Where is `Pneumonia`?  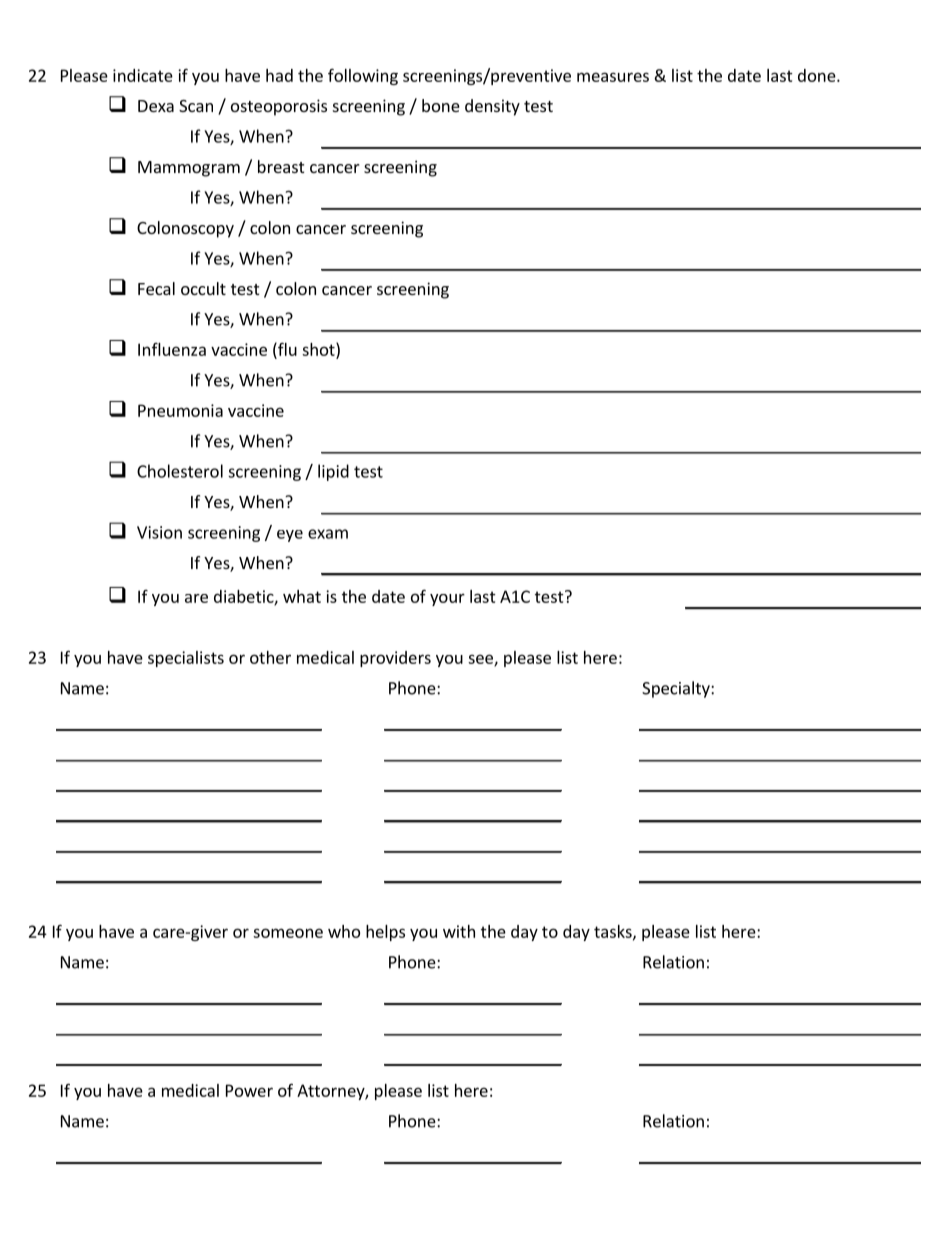 Pneumonia is located at coordinates (180, 410).
